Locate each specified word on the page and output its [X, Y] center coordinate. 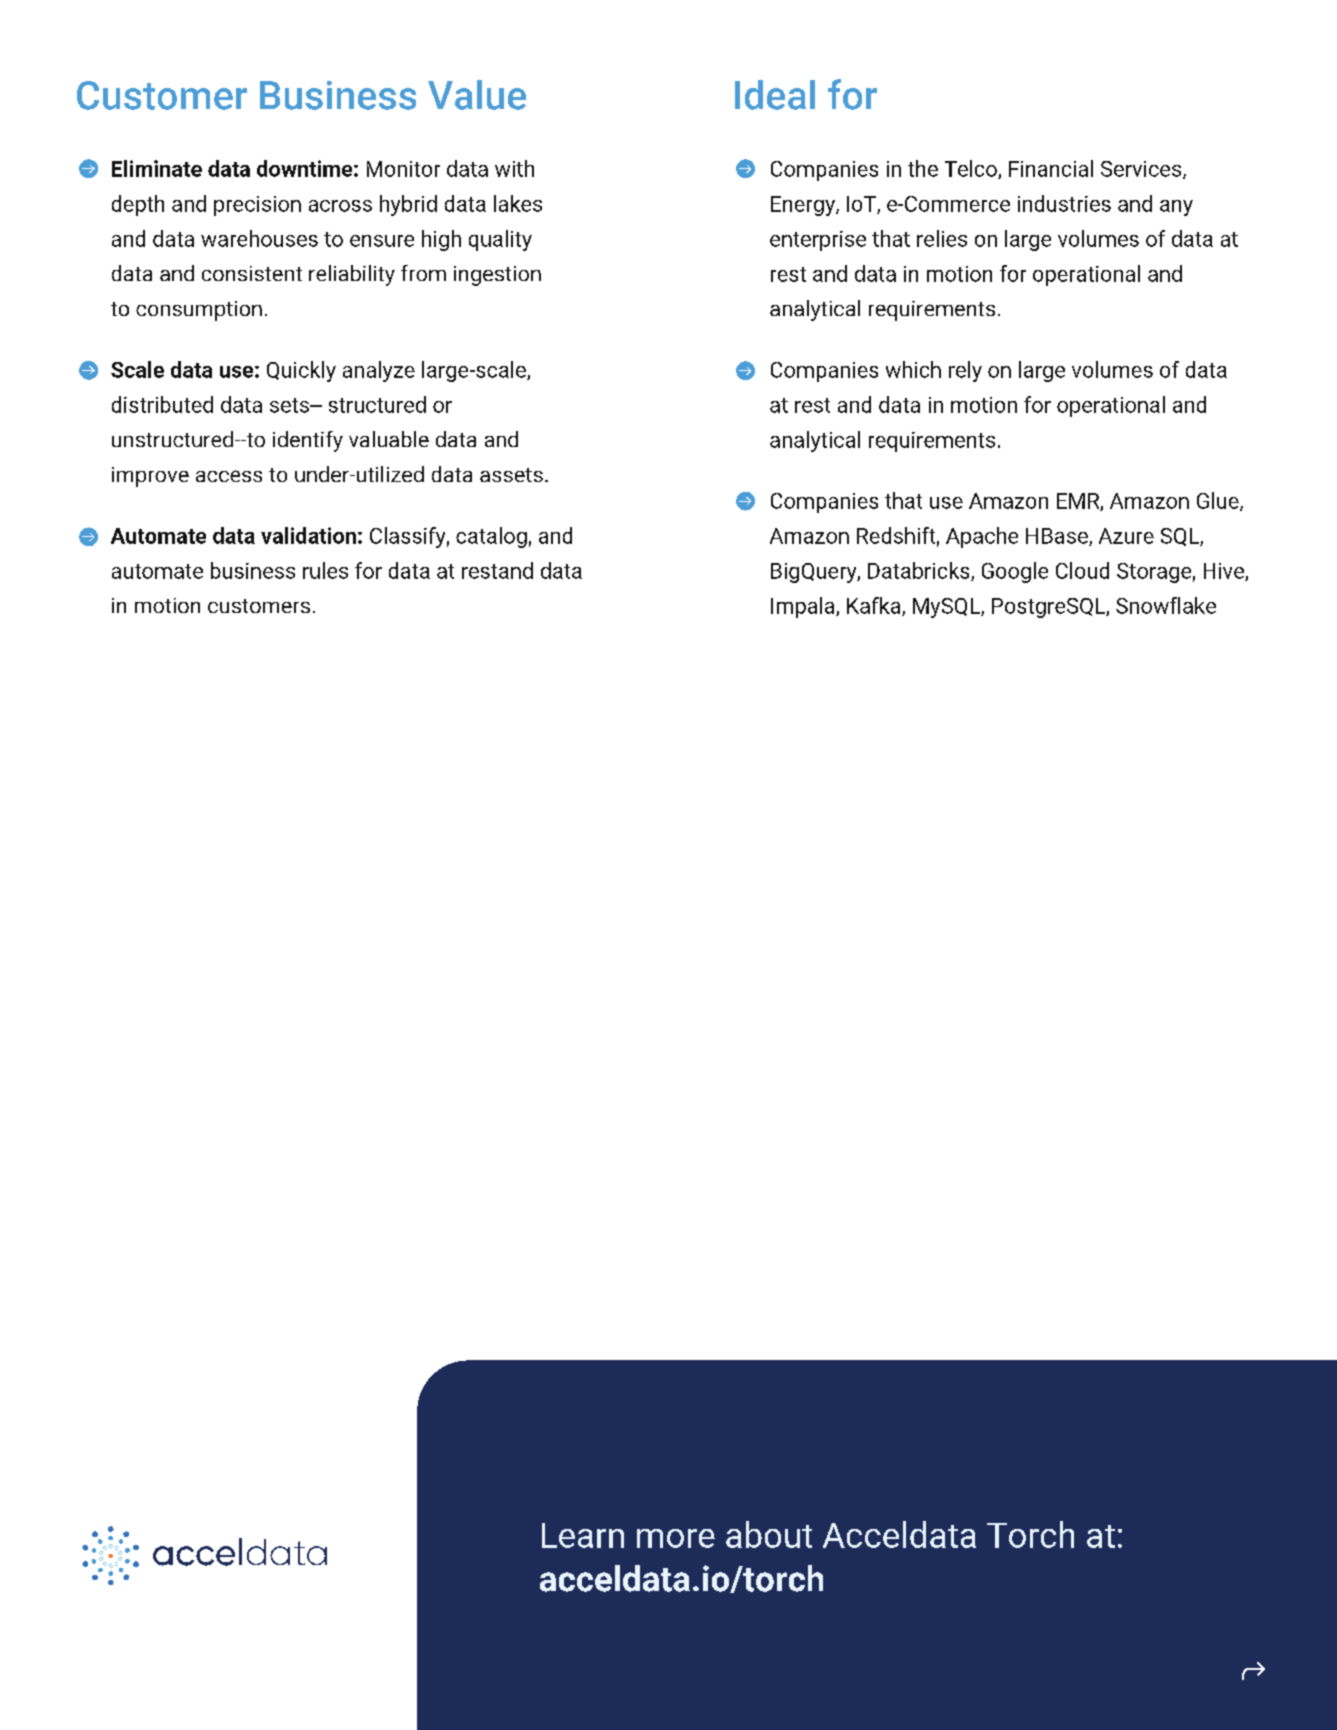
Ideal [775, 95]
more [676, 1538]
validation [308, 535]
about [769, 1534]
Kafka [875, 606]
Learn [583, 1535]
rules [325, 570]
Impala [804, 607]
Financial [1051, 168]
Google [1015, 572]
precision [257, 206]
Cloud [1082, 570]
